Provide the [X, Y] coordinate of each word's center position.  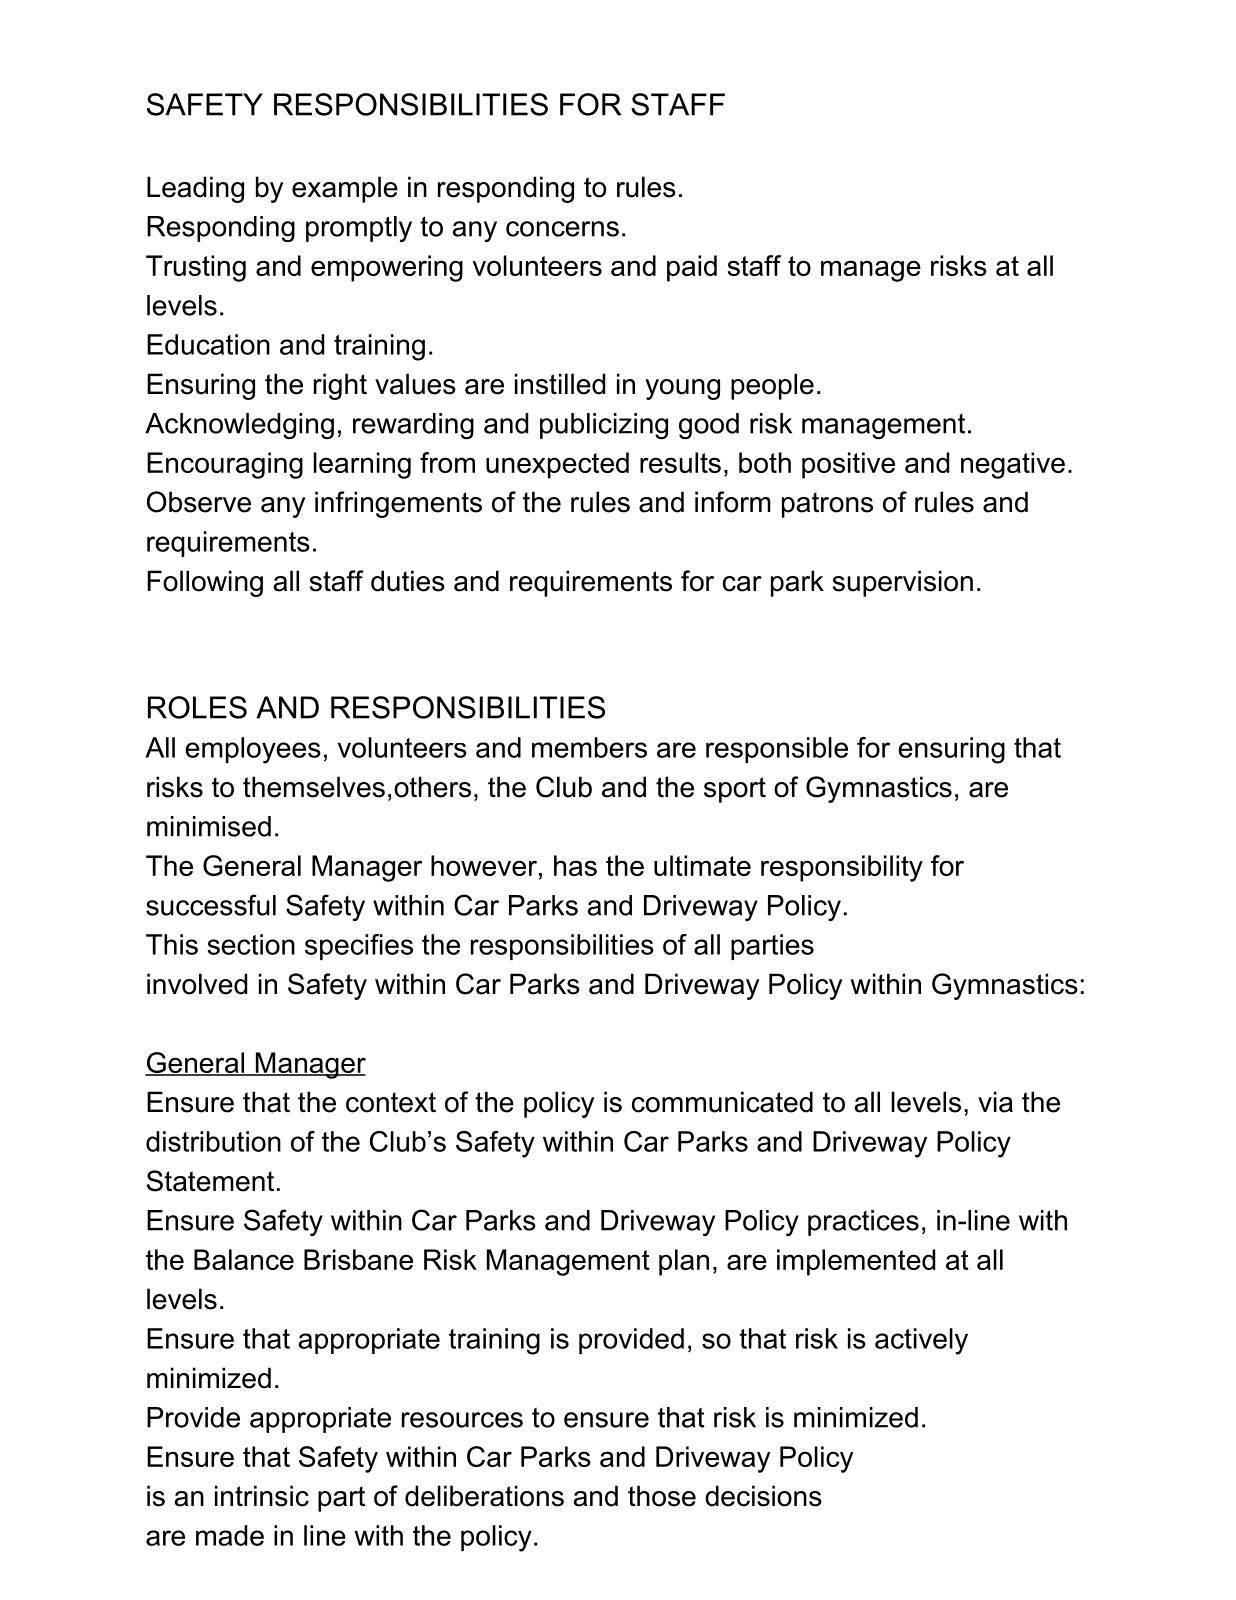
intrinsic [262, 1496]
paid [692, 268]
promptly [359, 229]
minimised [209, 826]
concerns [562, 229]
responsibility [842, 868]
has [575, 865]
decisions [763, 1496]
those [662, 1496]
